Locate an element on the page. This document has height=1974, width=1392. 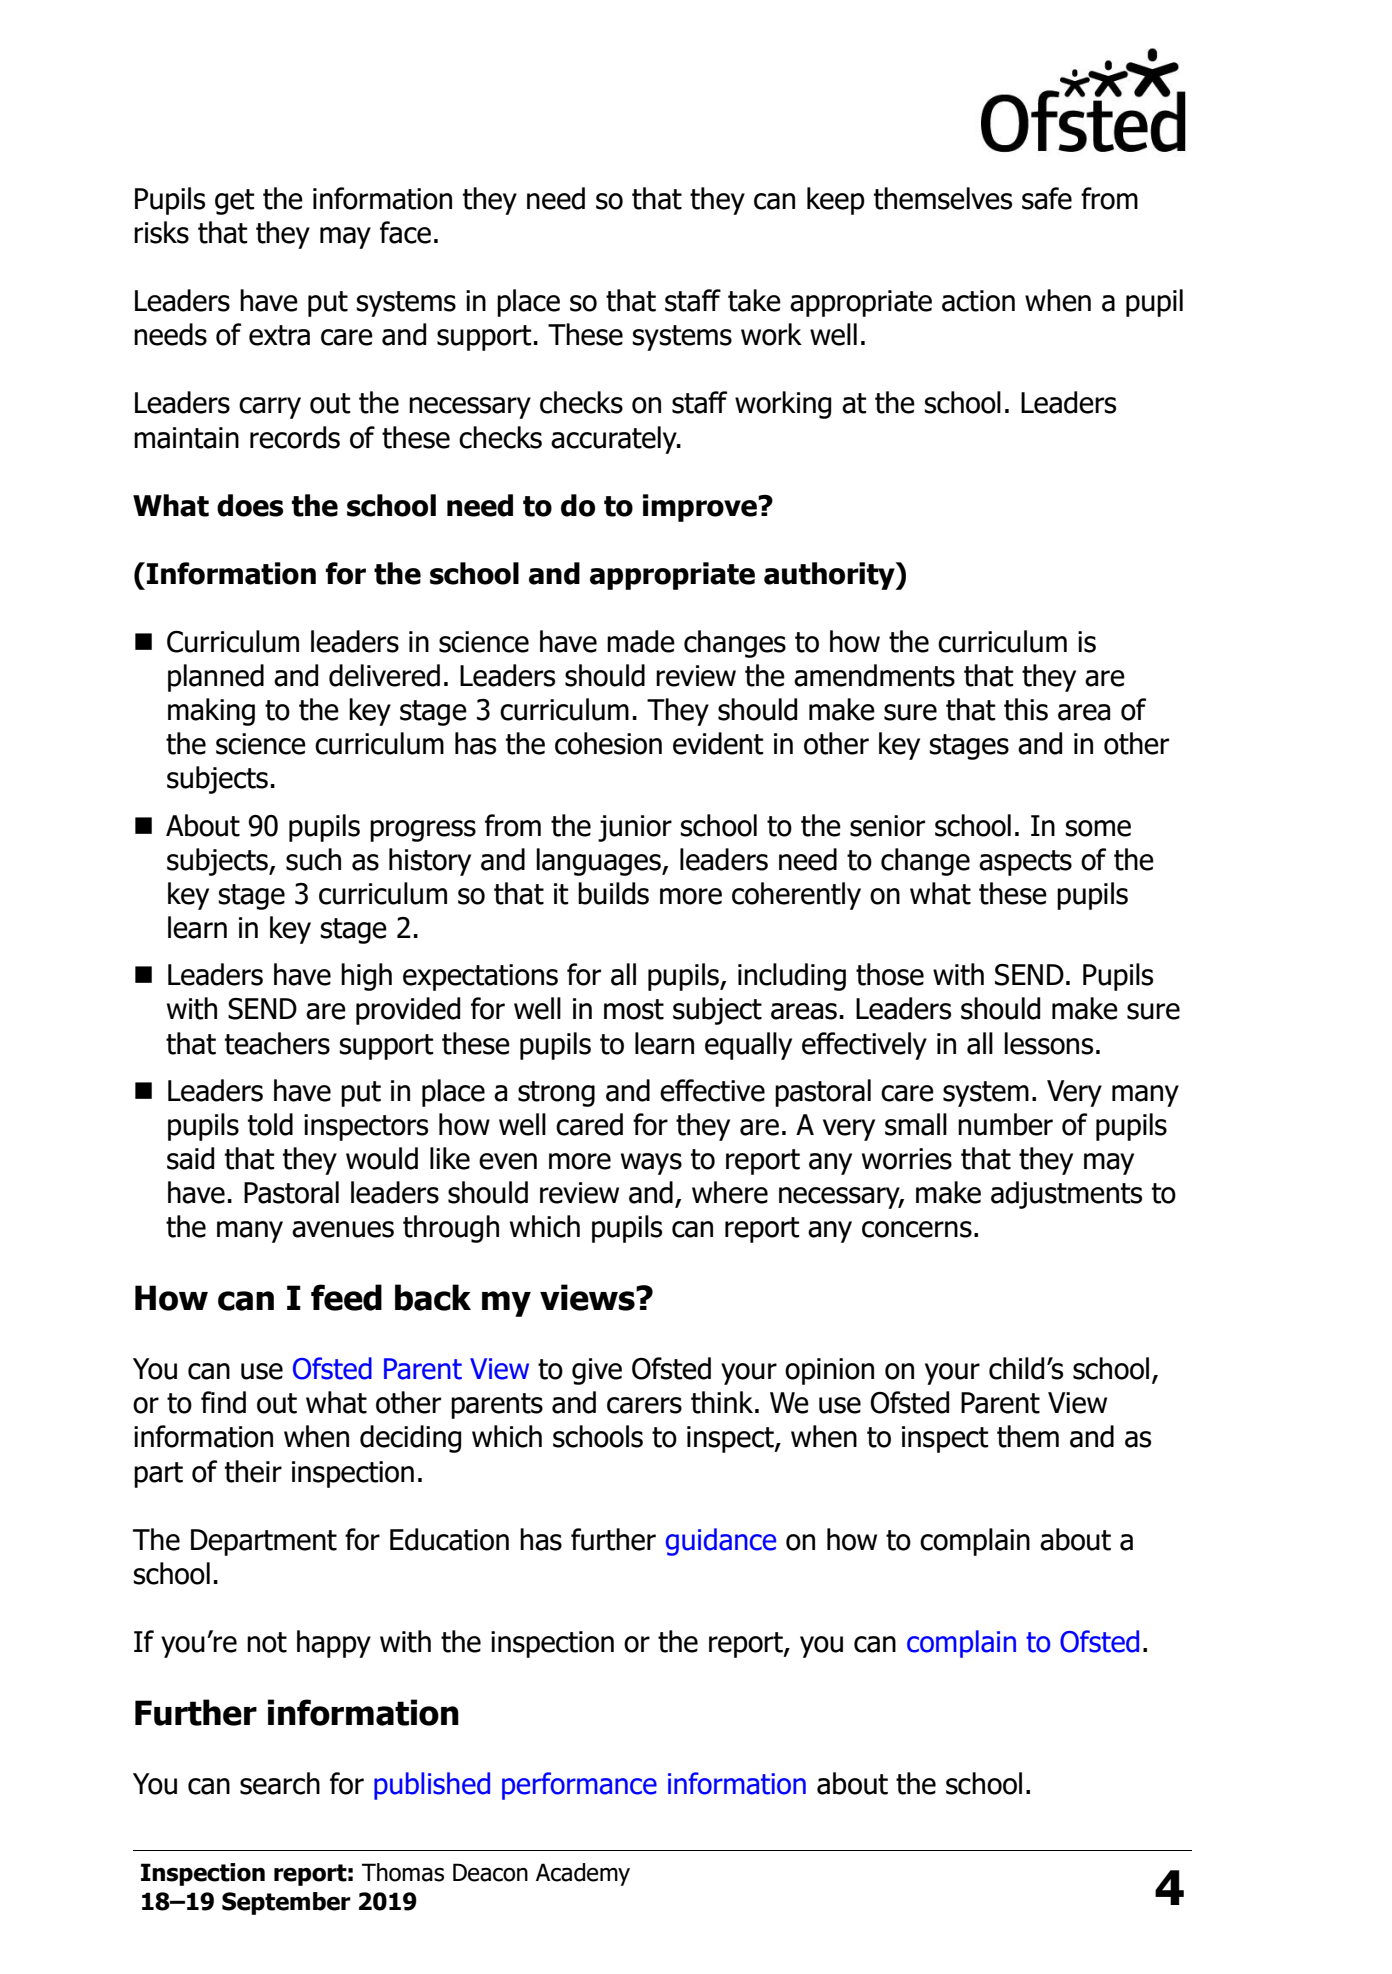
September is located at coordinates (286, 1903).
